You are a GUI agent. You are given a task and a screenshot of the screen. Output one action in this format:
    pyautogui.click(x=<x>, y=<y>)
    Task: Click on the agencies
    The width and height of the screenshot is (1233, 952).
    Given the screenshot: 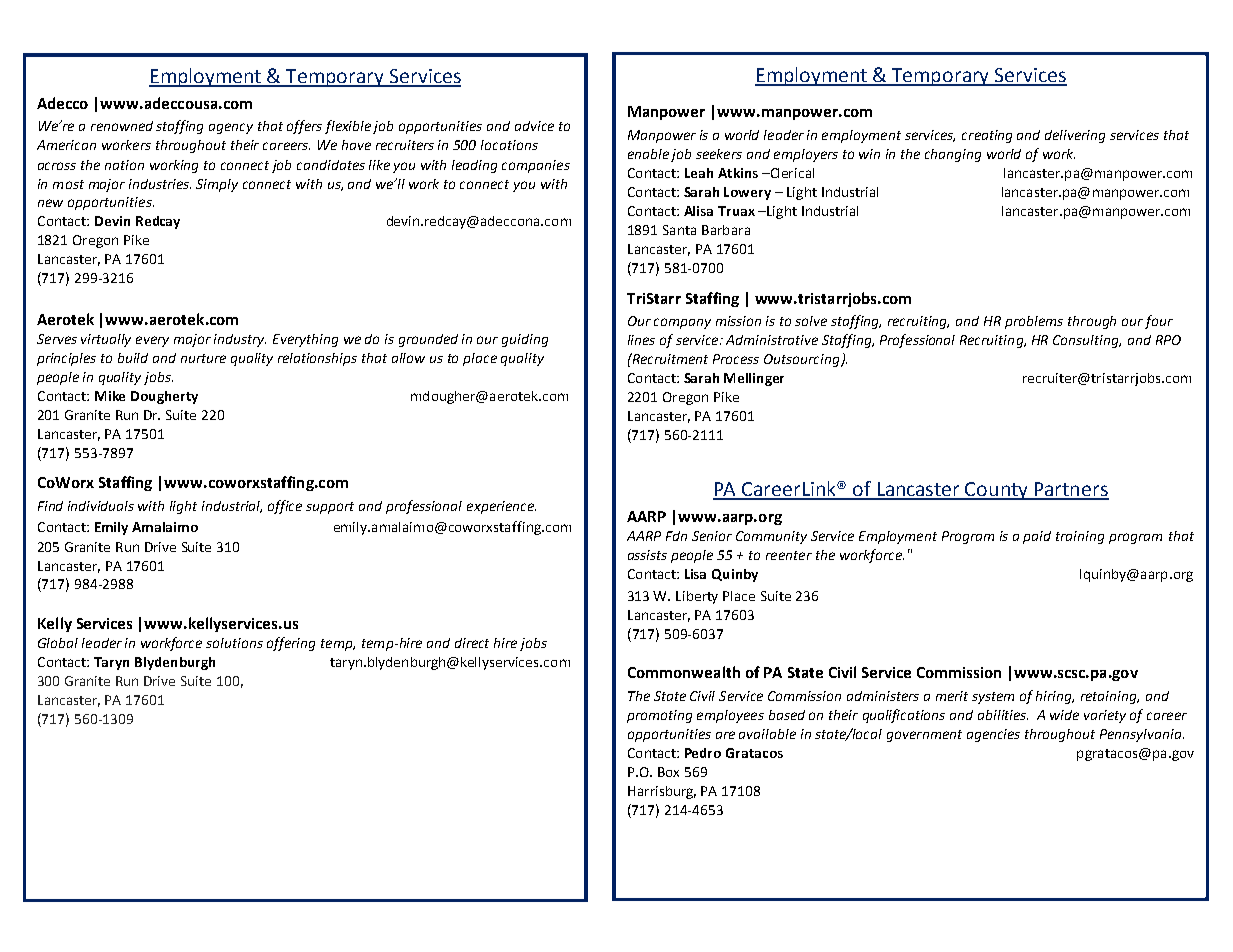 What is the action you would take?
    pyautogui.click(x=993, y=735)
